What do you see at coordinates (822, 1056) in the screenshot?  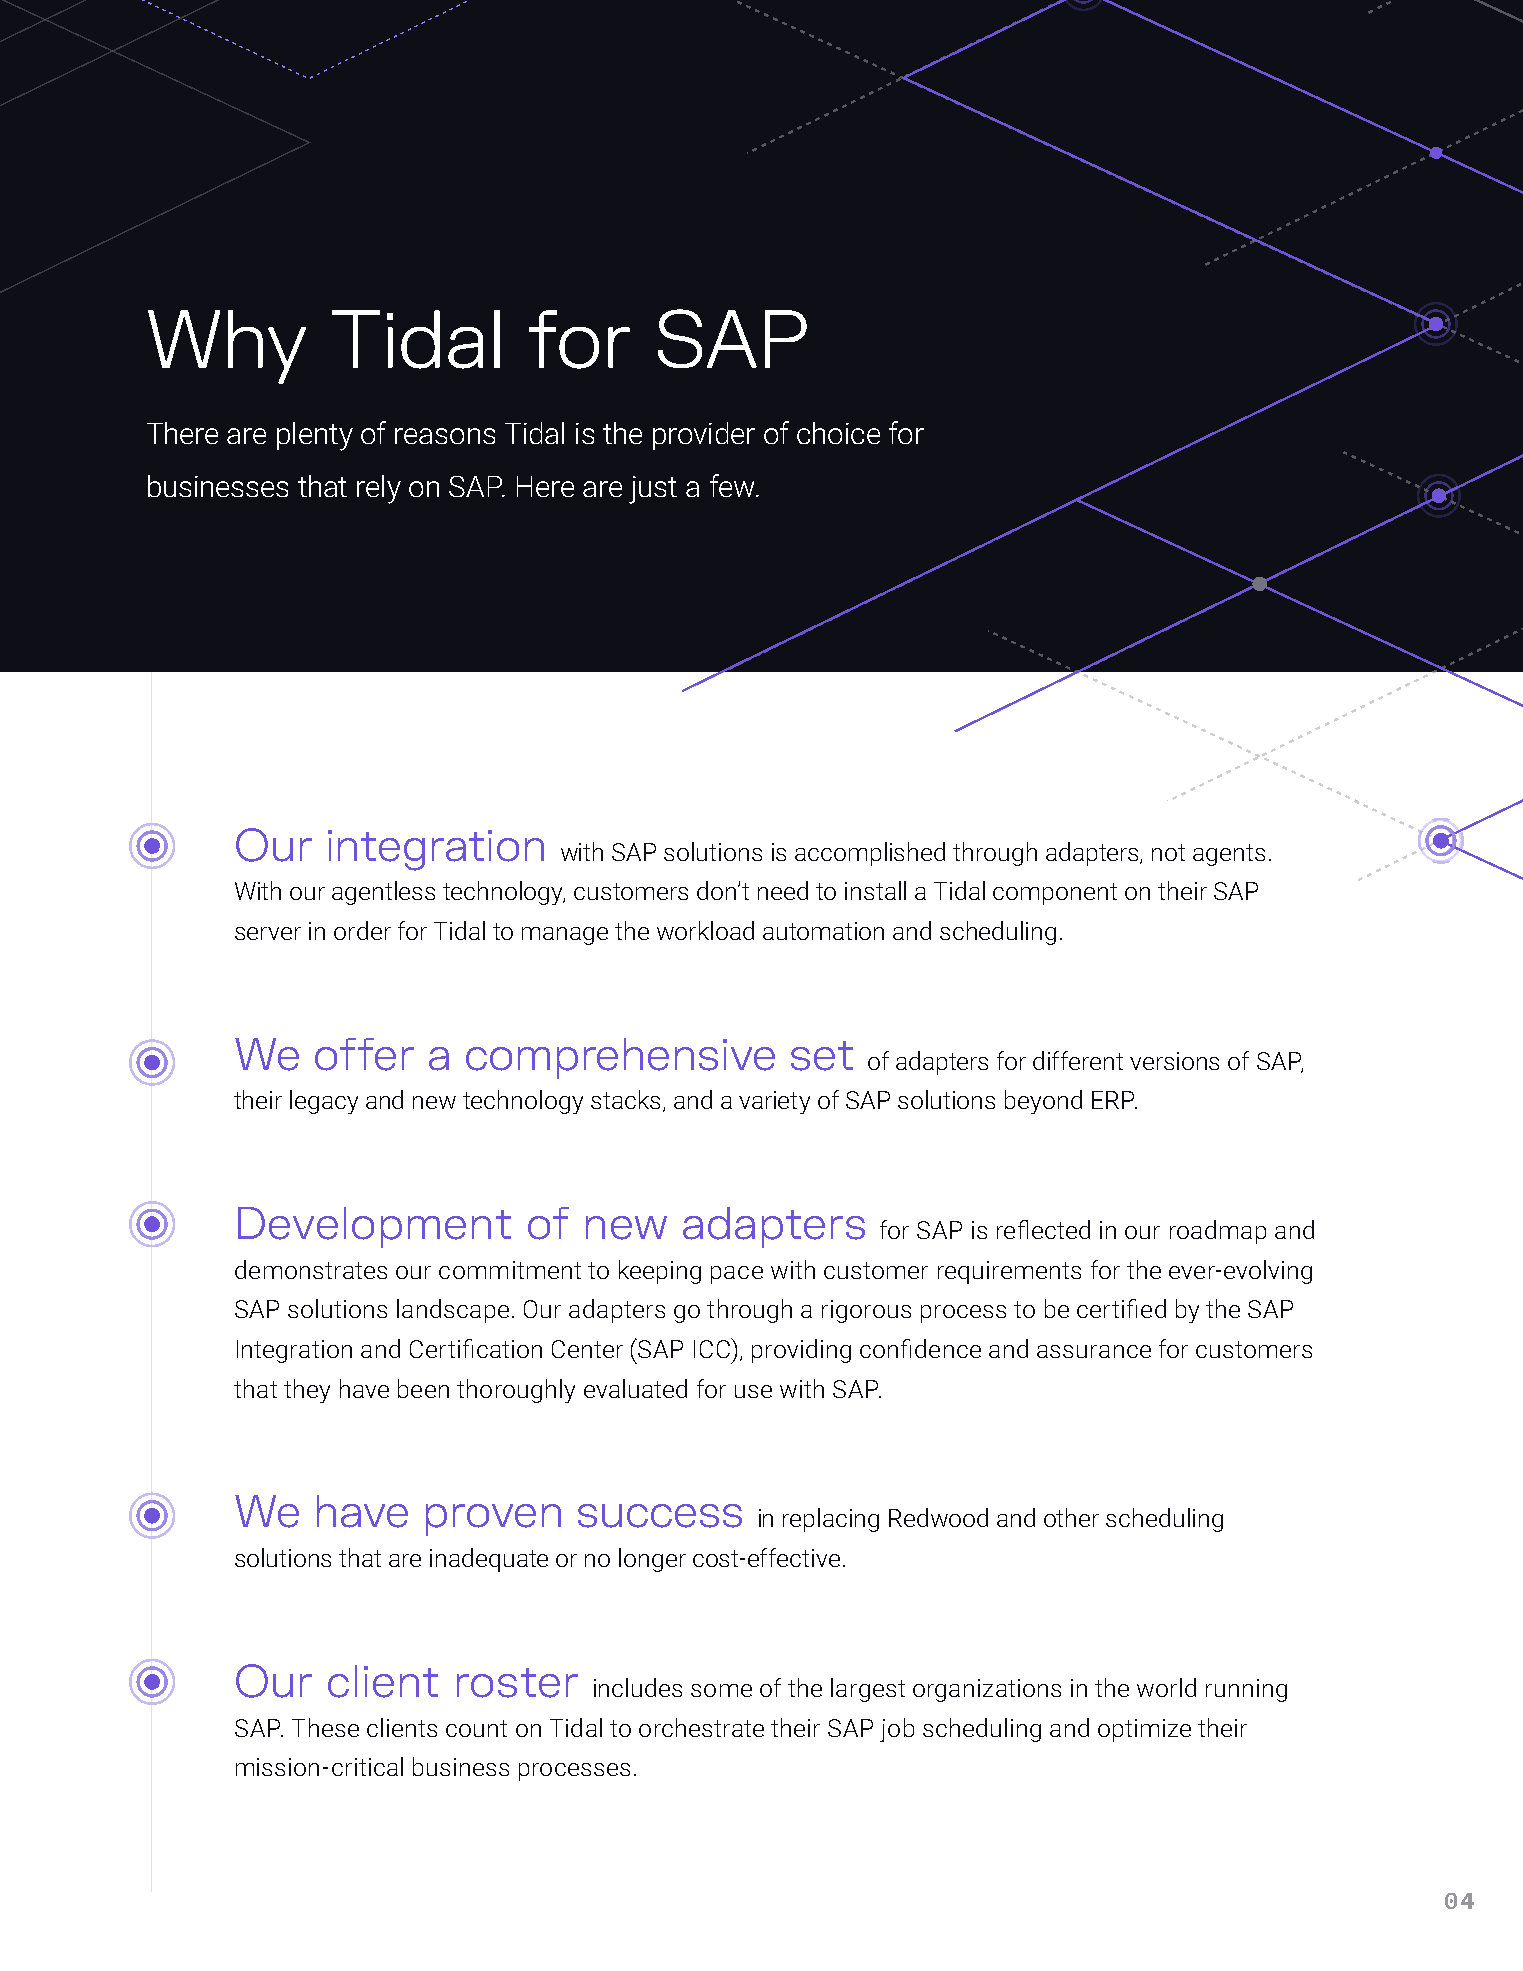 I see `set` at bounding box center [822, 1056].
